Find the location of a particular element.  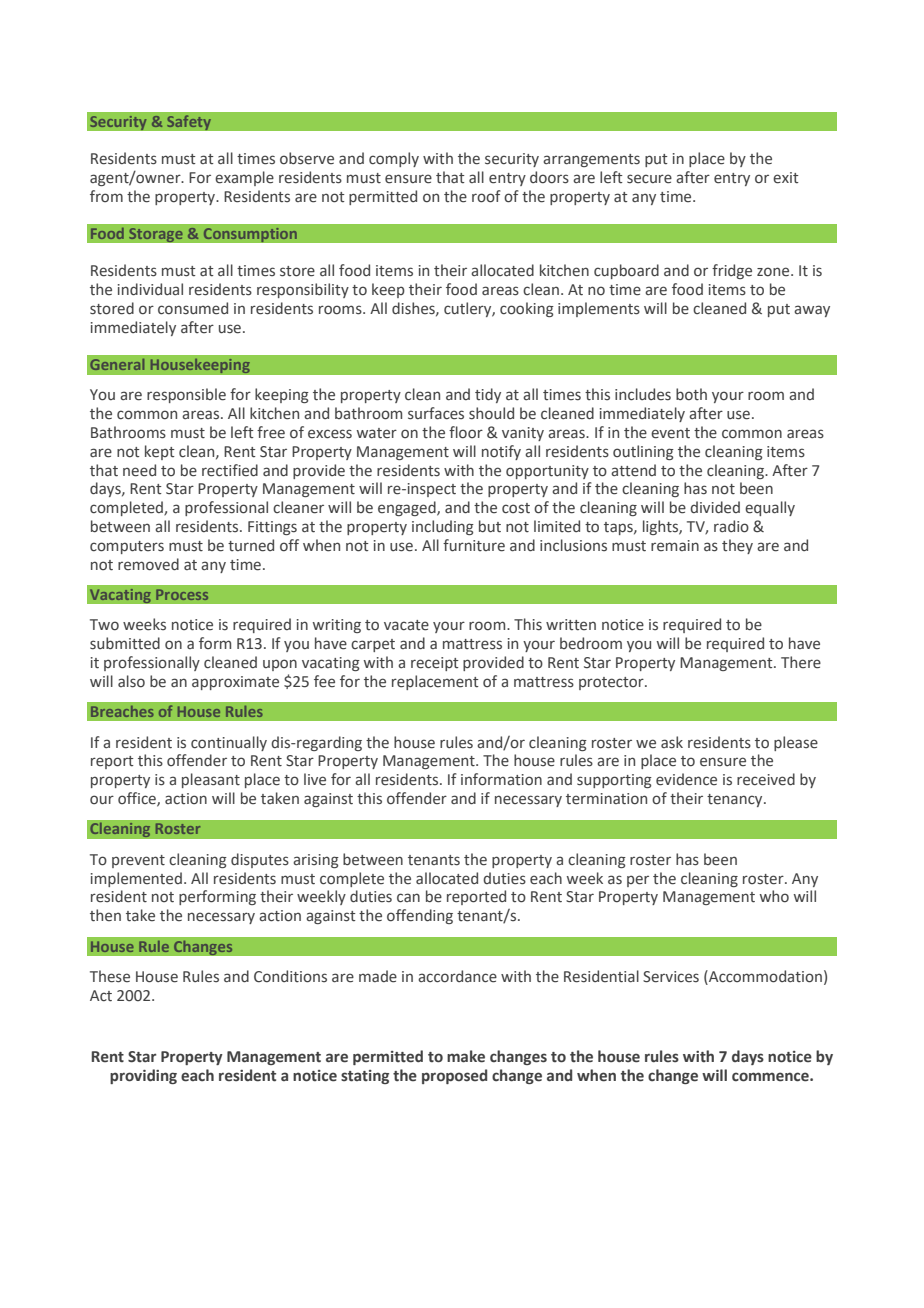

approximate is located at coordinates (235, 683).
